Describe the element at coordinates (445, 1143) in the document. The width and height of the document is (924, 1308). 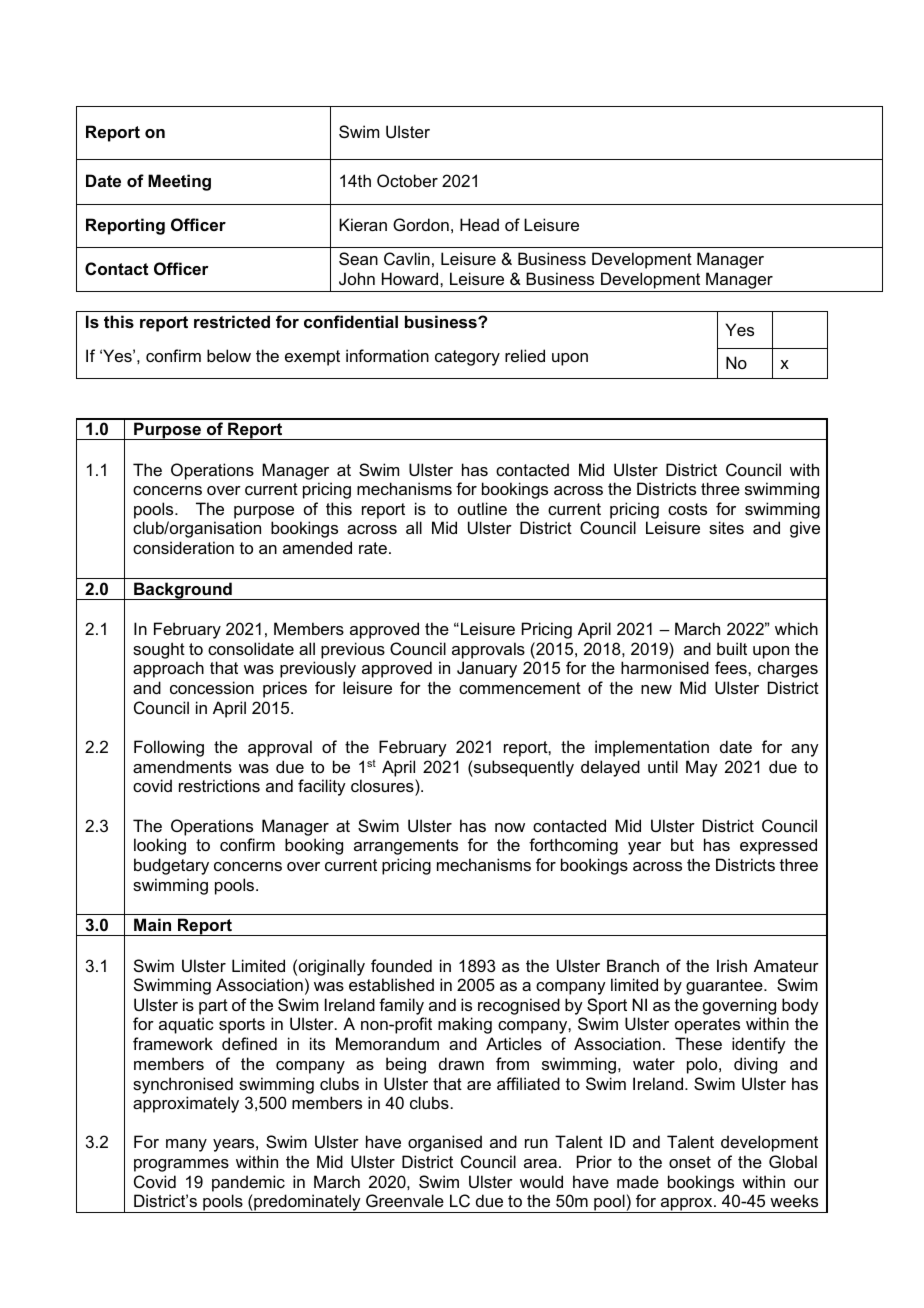
I see `organised` at that location.
